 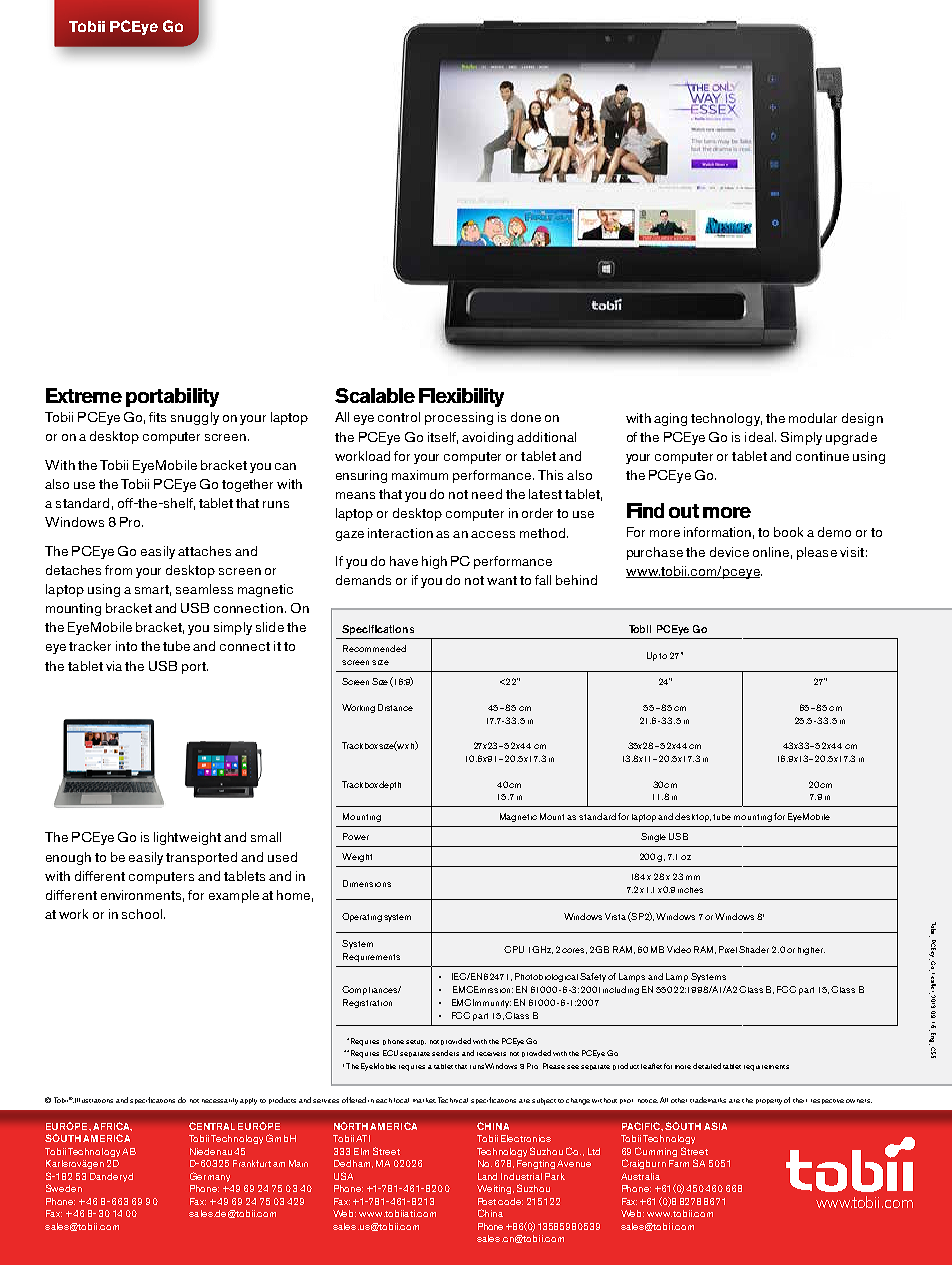 I want to click on small, so click(x=266, y=837).
